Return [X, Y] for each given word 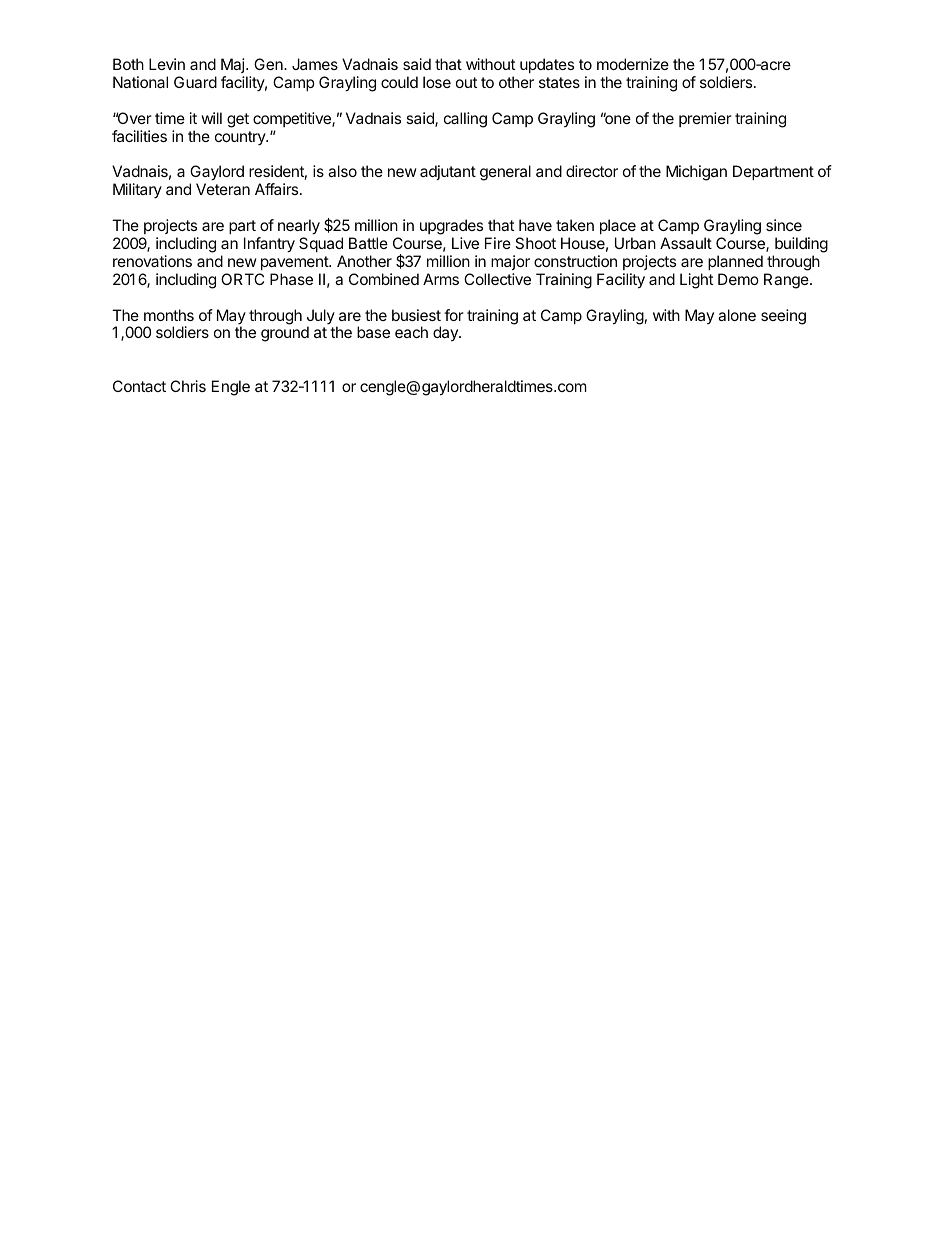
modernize [633, 64]
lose [437, 82]
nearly [299, 227]
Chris [188, 386]
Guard [195, 82]
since [784, 225]
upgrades [451, 227]
